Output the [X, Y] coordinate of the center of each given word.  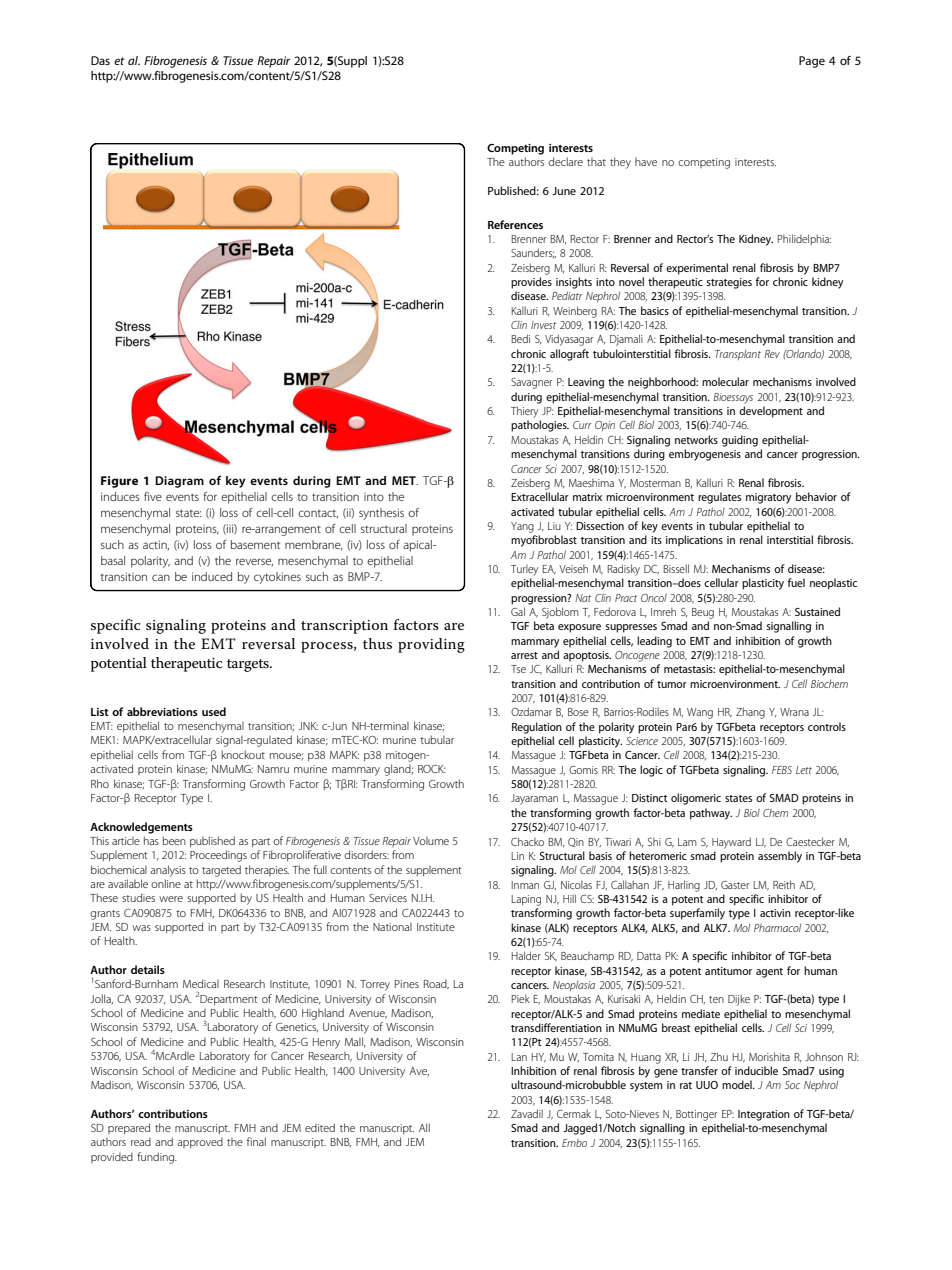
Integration [764, 1115]
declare [565, 161]
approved [200, 1143]
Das [100, 60]
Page [812, 62]
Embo [574, 1143]
